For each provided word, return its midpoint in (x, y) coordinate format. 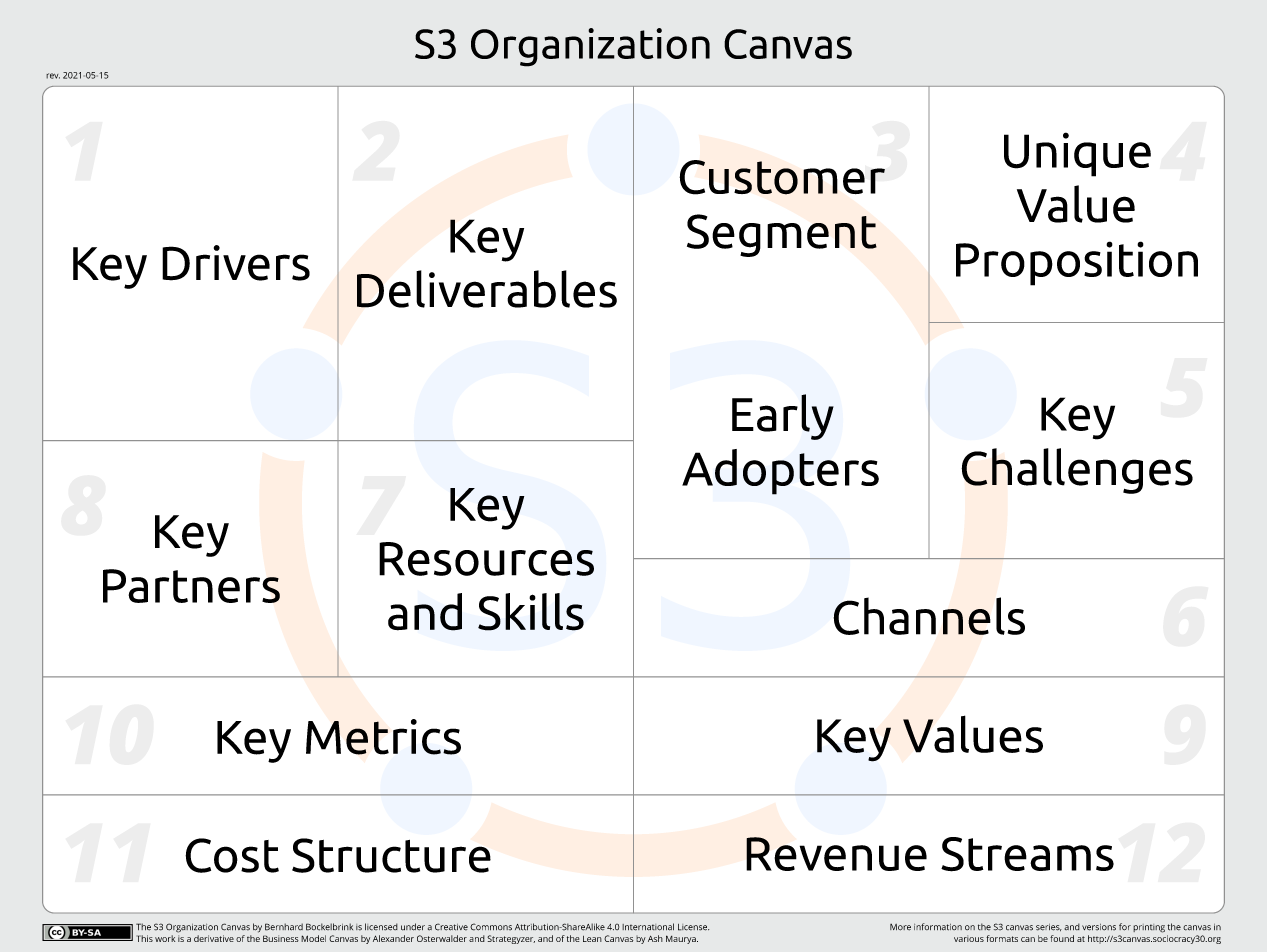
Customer (782, 177)
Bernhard (284, 927)
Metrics (383, 737)
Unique (1077, 154)
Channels (929, 616)
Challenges (1077, 471)
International (648, 927)
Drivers (236, 263)
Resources (486, 559)
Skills (531, 612)
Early (783, 417)
